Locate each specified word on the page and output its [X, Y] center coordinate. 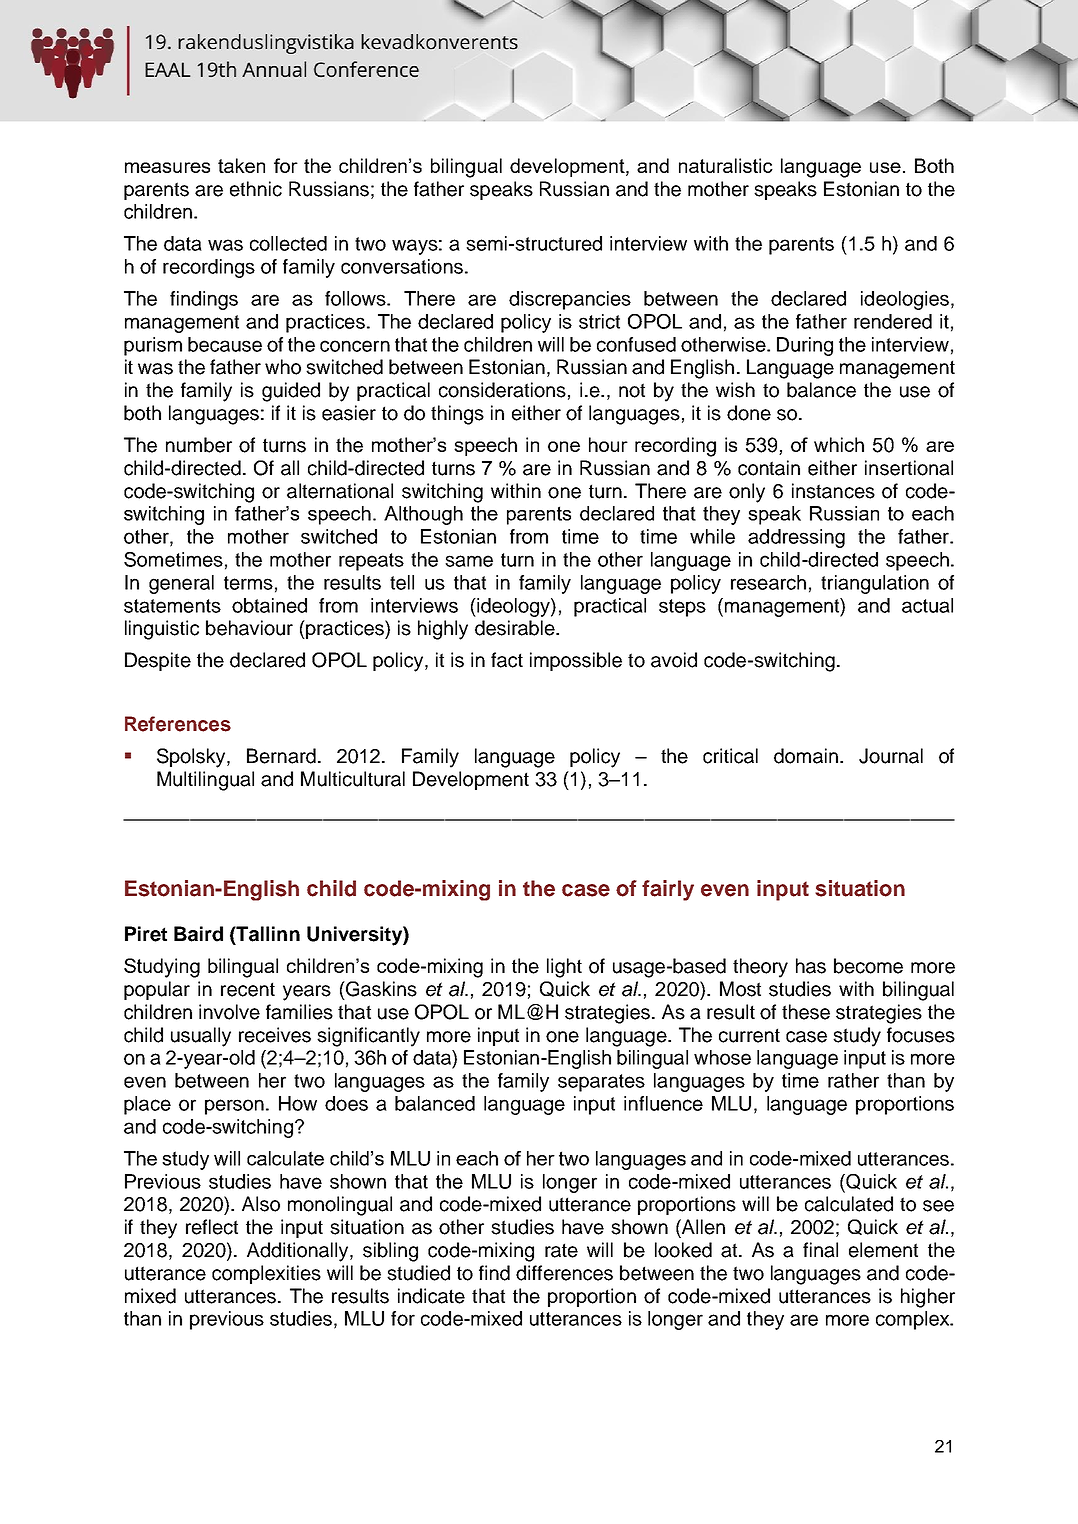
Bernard [281, 756]
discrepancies [570, 300]
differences [564, 1273]
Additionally [299, 1252]
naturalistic [726, 165]
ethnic [256, 189]
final [820, 1250]
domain [806, 756]
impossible [576, 661]
